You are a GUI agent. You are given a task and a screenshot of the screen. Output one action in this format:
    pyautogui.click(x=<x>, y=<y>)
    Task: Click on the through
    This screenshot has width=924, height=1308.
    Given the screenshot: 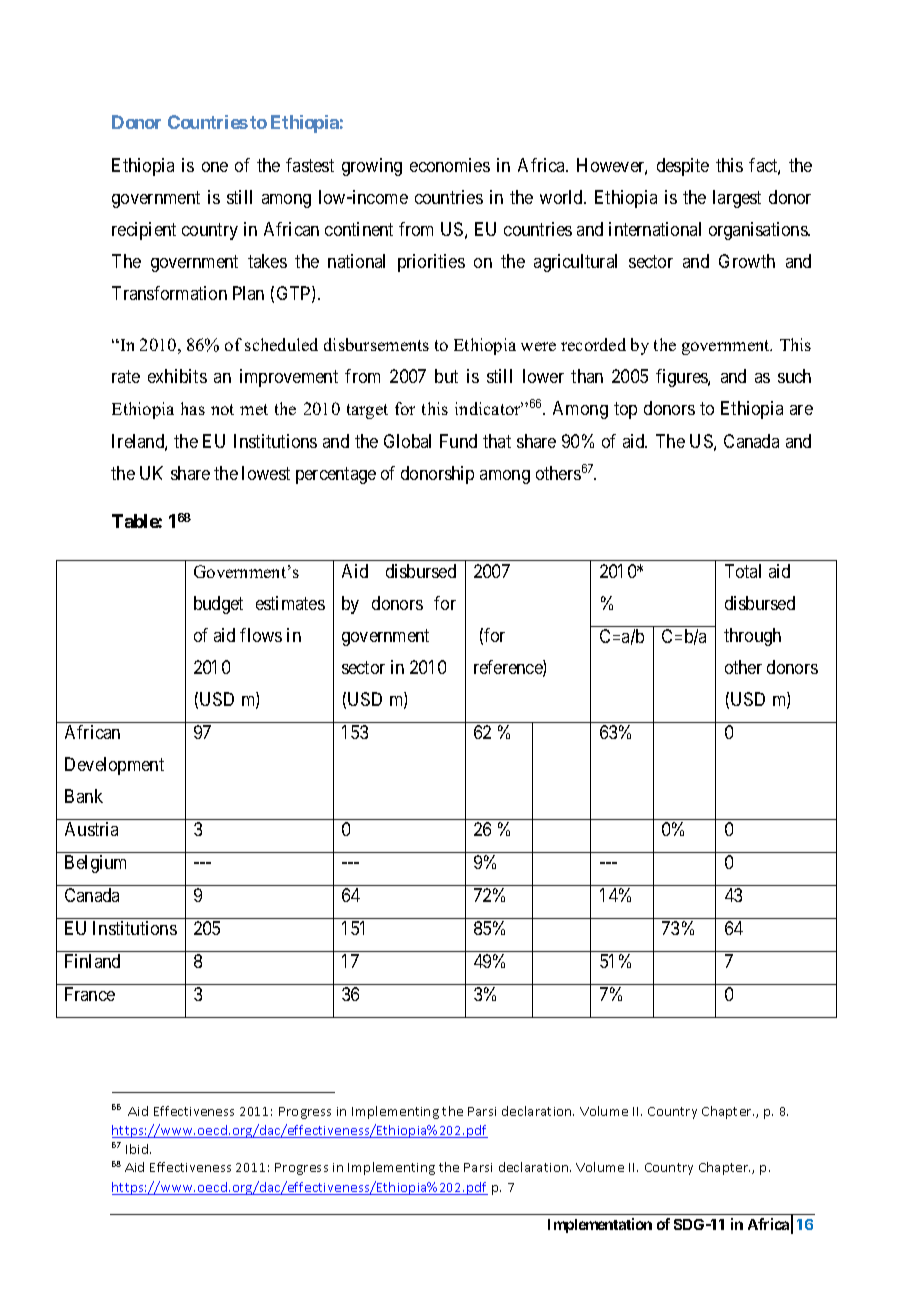 What is the action you would take?
    pyautogui.click(x=752, y=637)
